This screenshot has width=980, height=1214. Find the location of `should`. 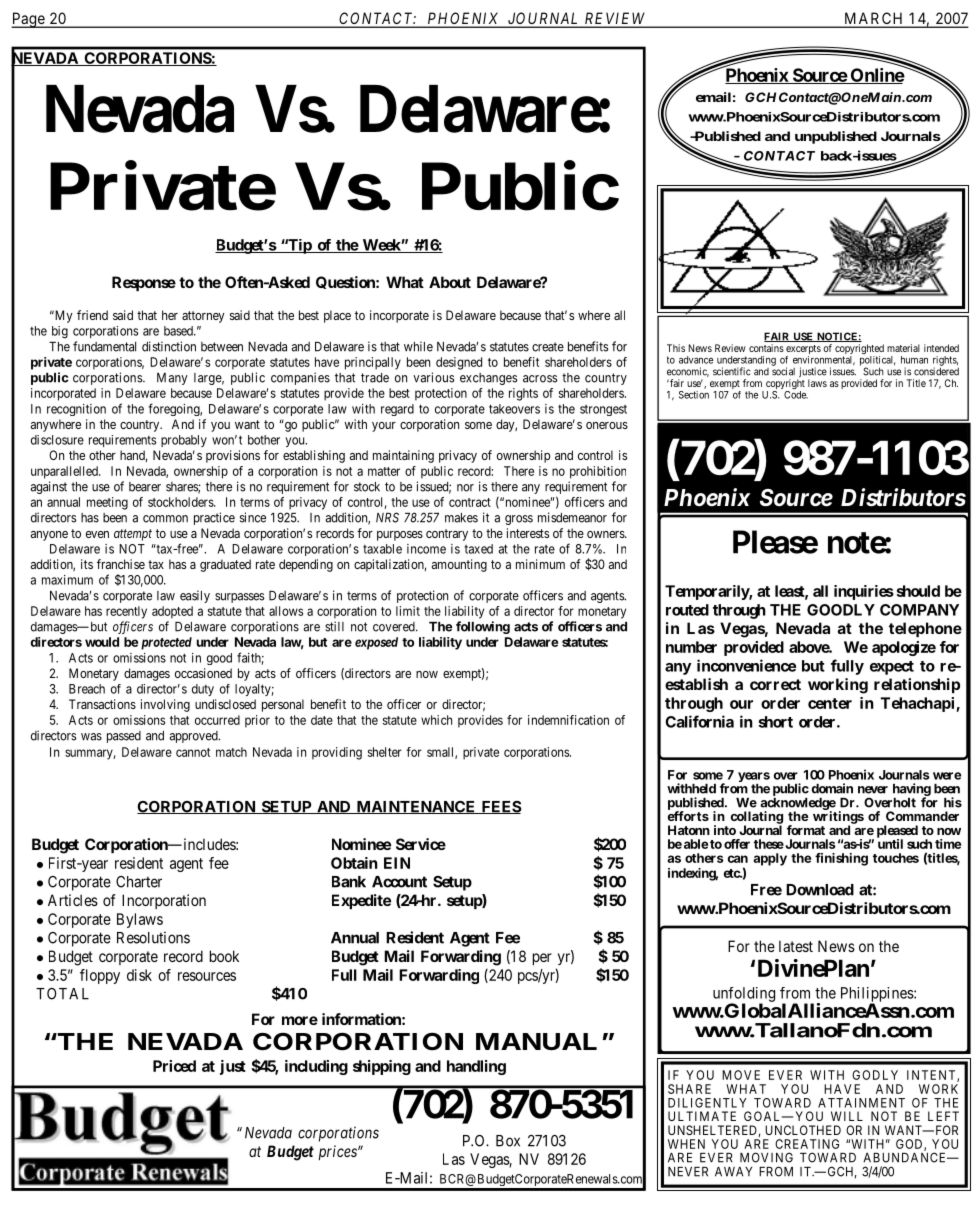

should is located at coordinates (918, 591).
